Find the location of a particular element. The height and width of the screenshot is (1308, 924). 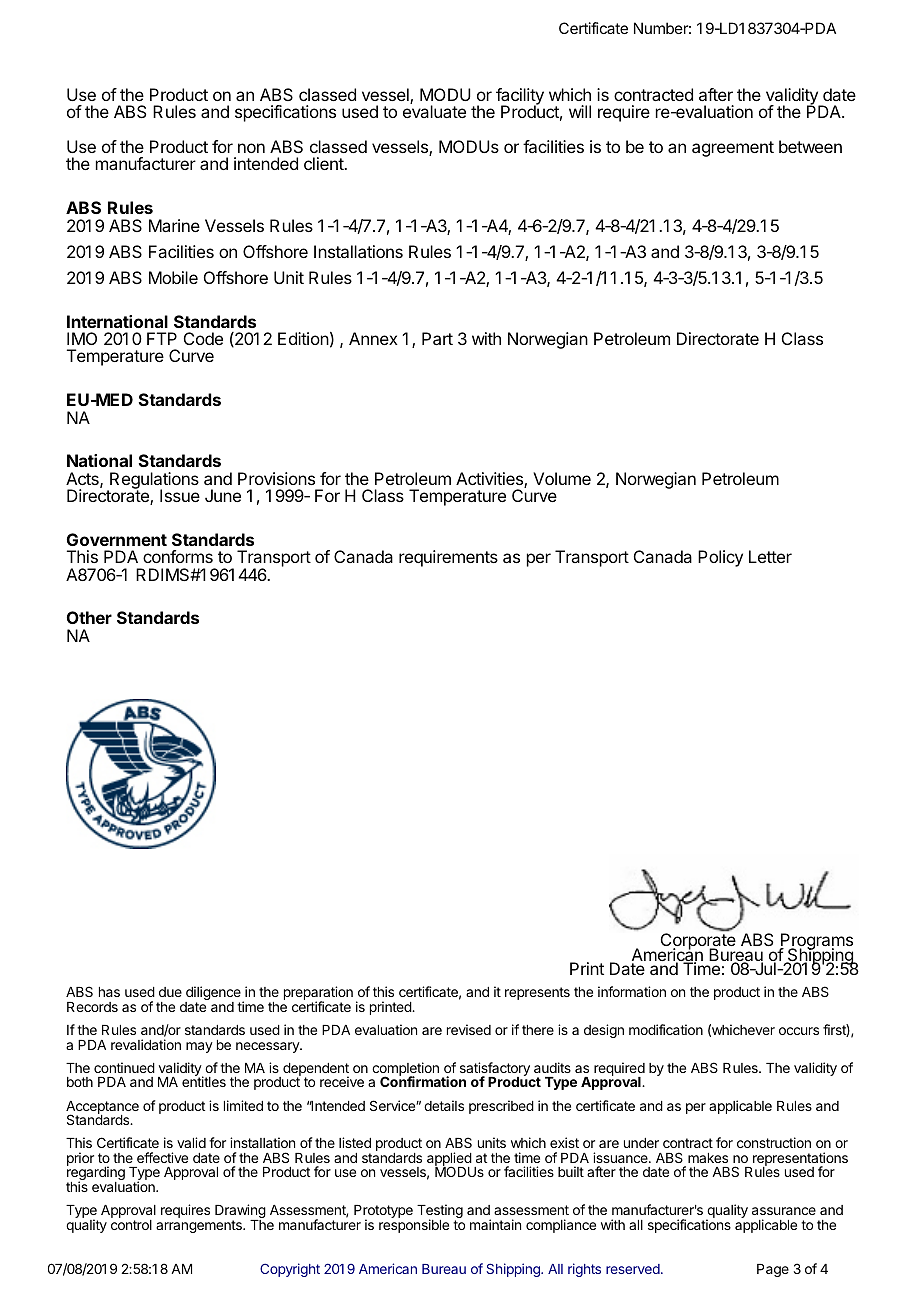

evaluate is located at coordinates (434, 111).
